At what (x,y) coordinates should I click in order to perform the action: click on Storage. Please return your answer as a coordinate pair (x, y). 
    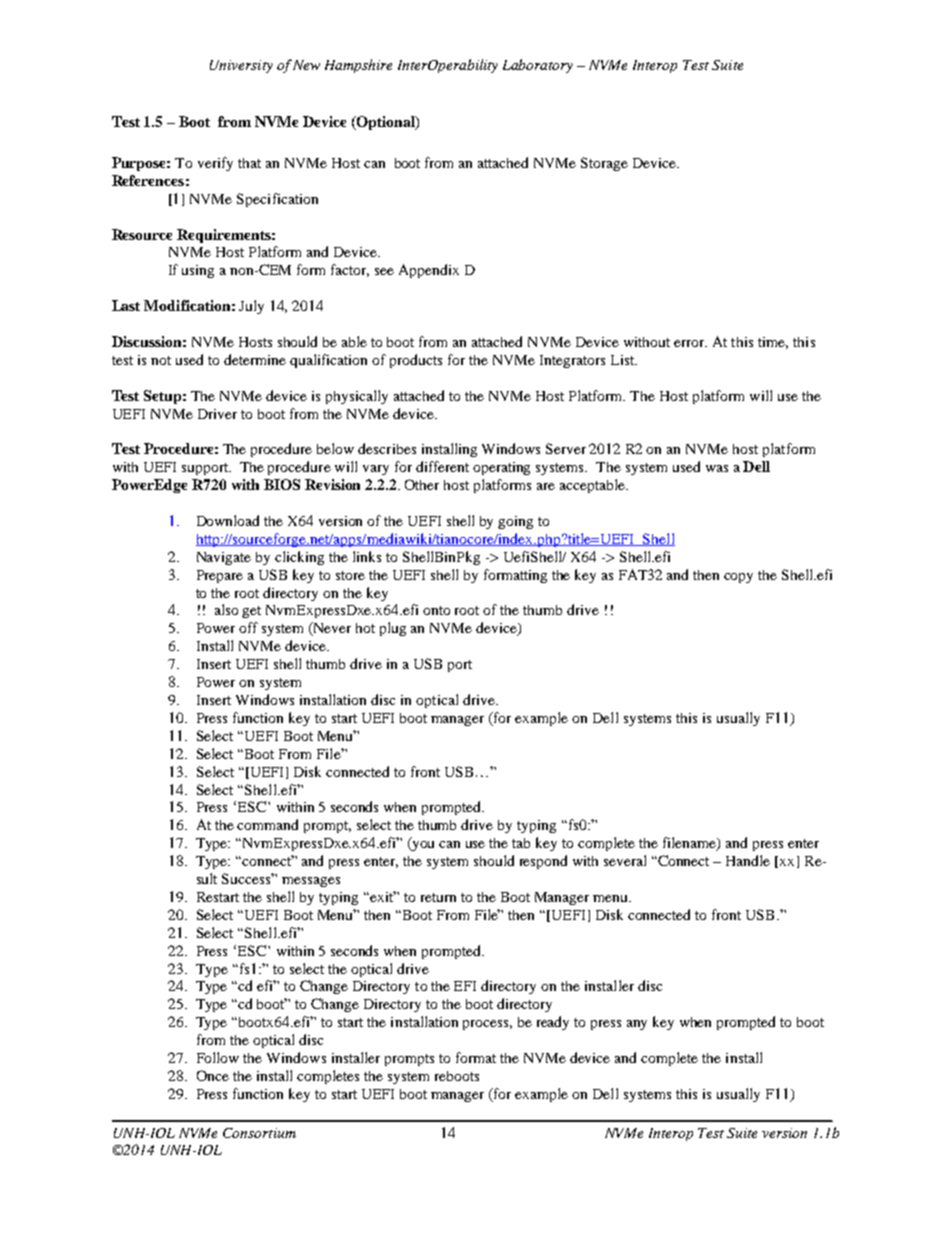
    Looking at the image, I should click on (604, 164).
